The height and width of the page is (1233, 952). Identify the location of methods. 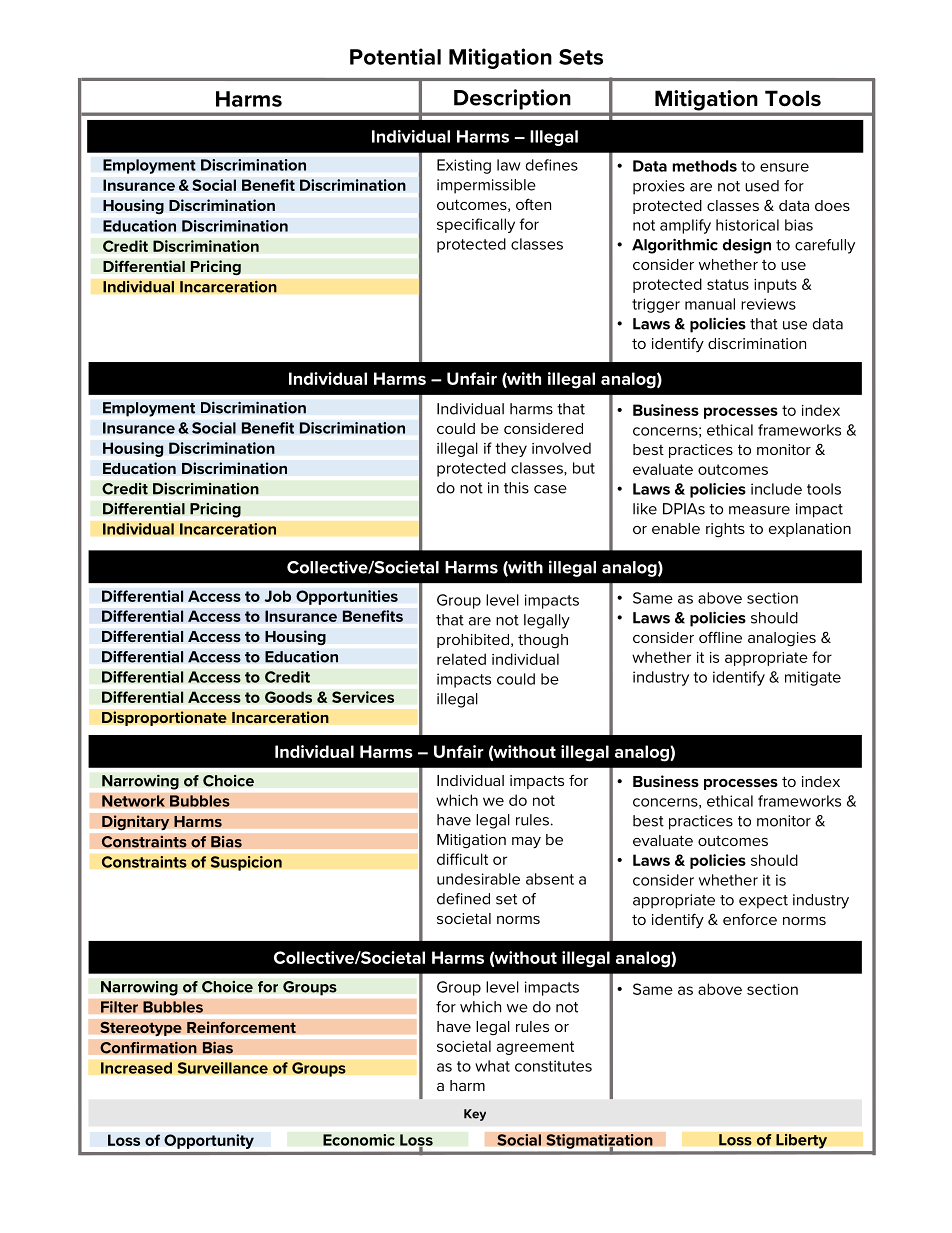
(704, 166).
